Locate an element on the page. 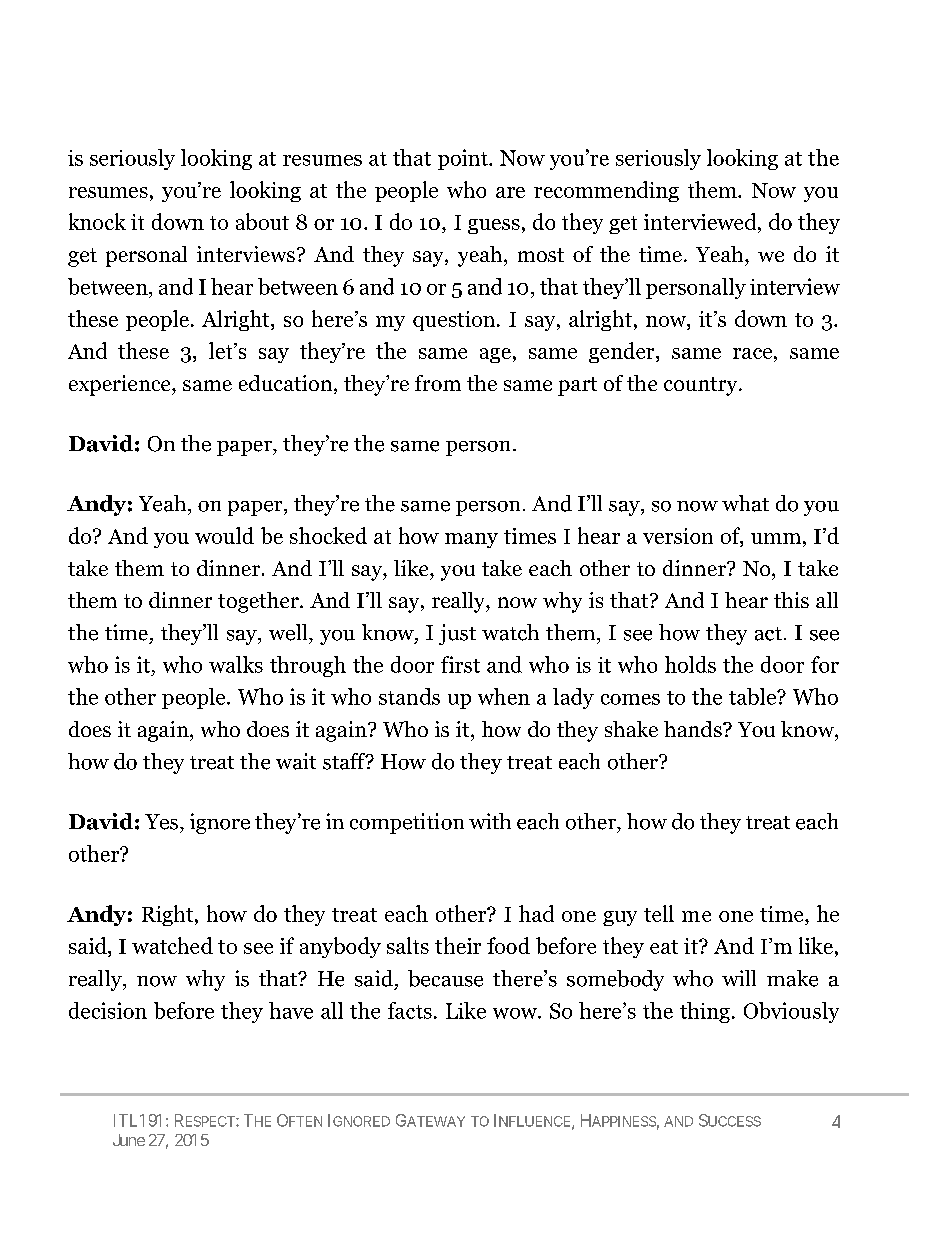 The width and height of the document is (952, 1233). walks is located at coordinates (236, 664).
